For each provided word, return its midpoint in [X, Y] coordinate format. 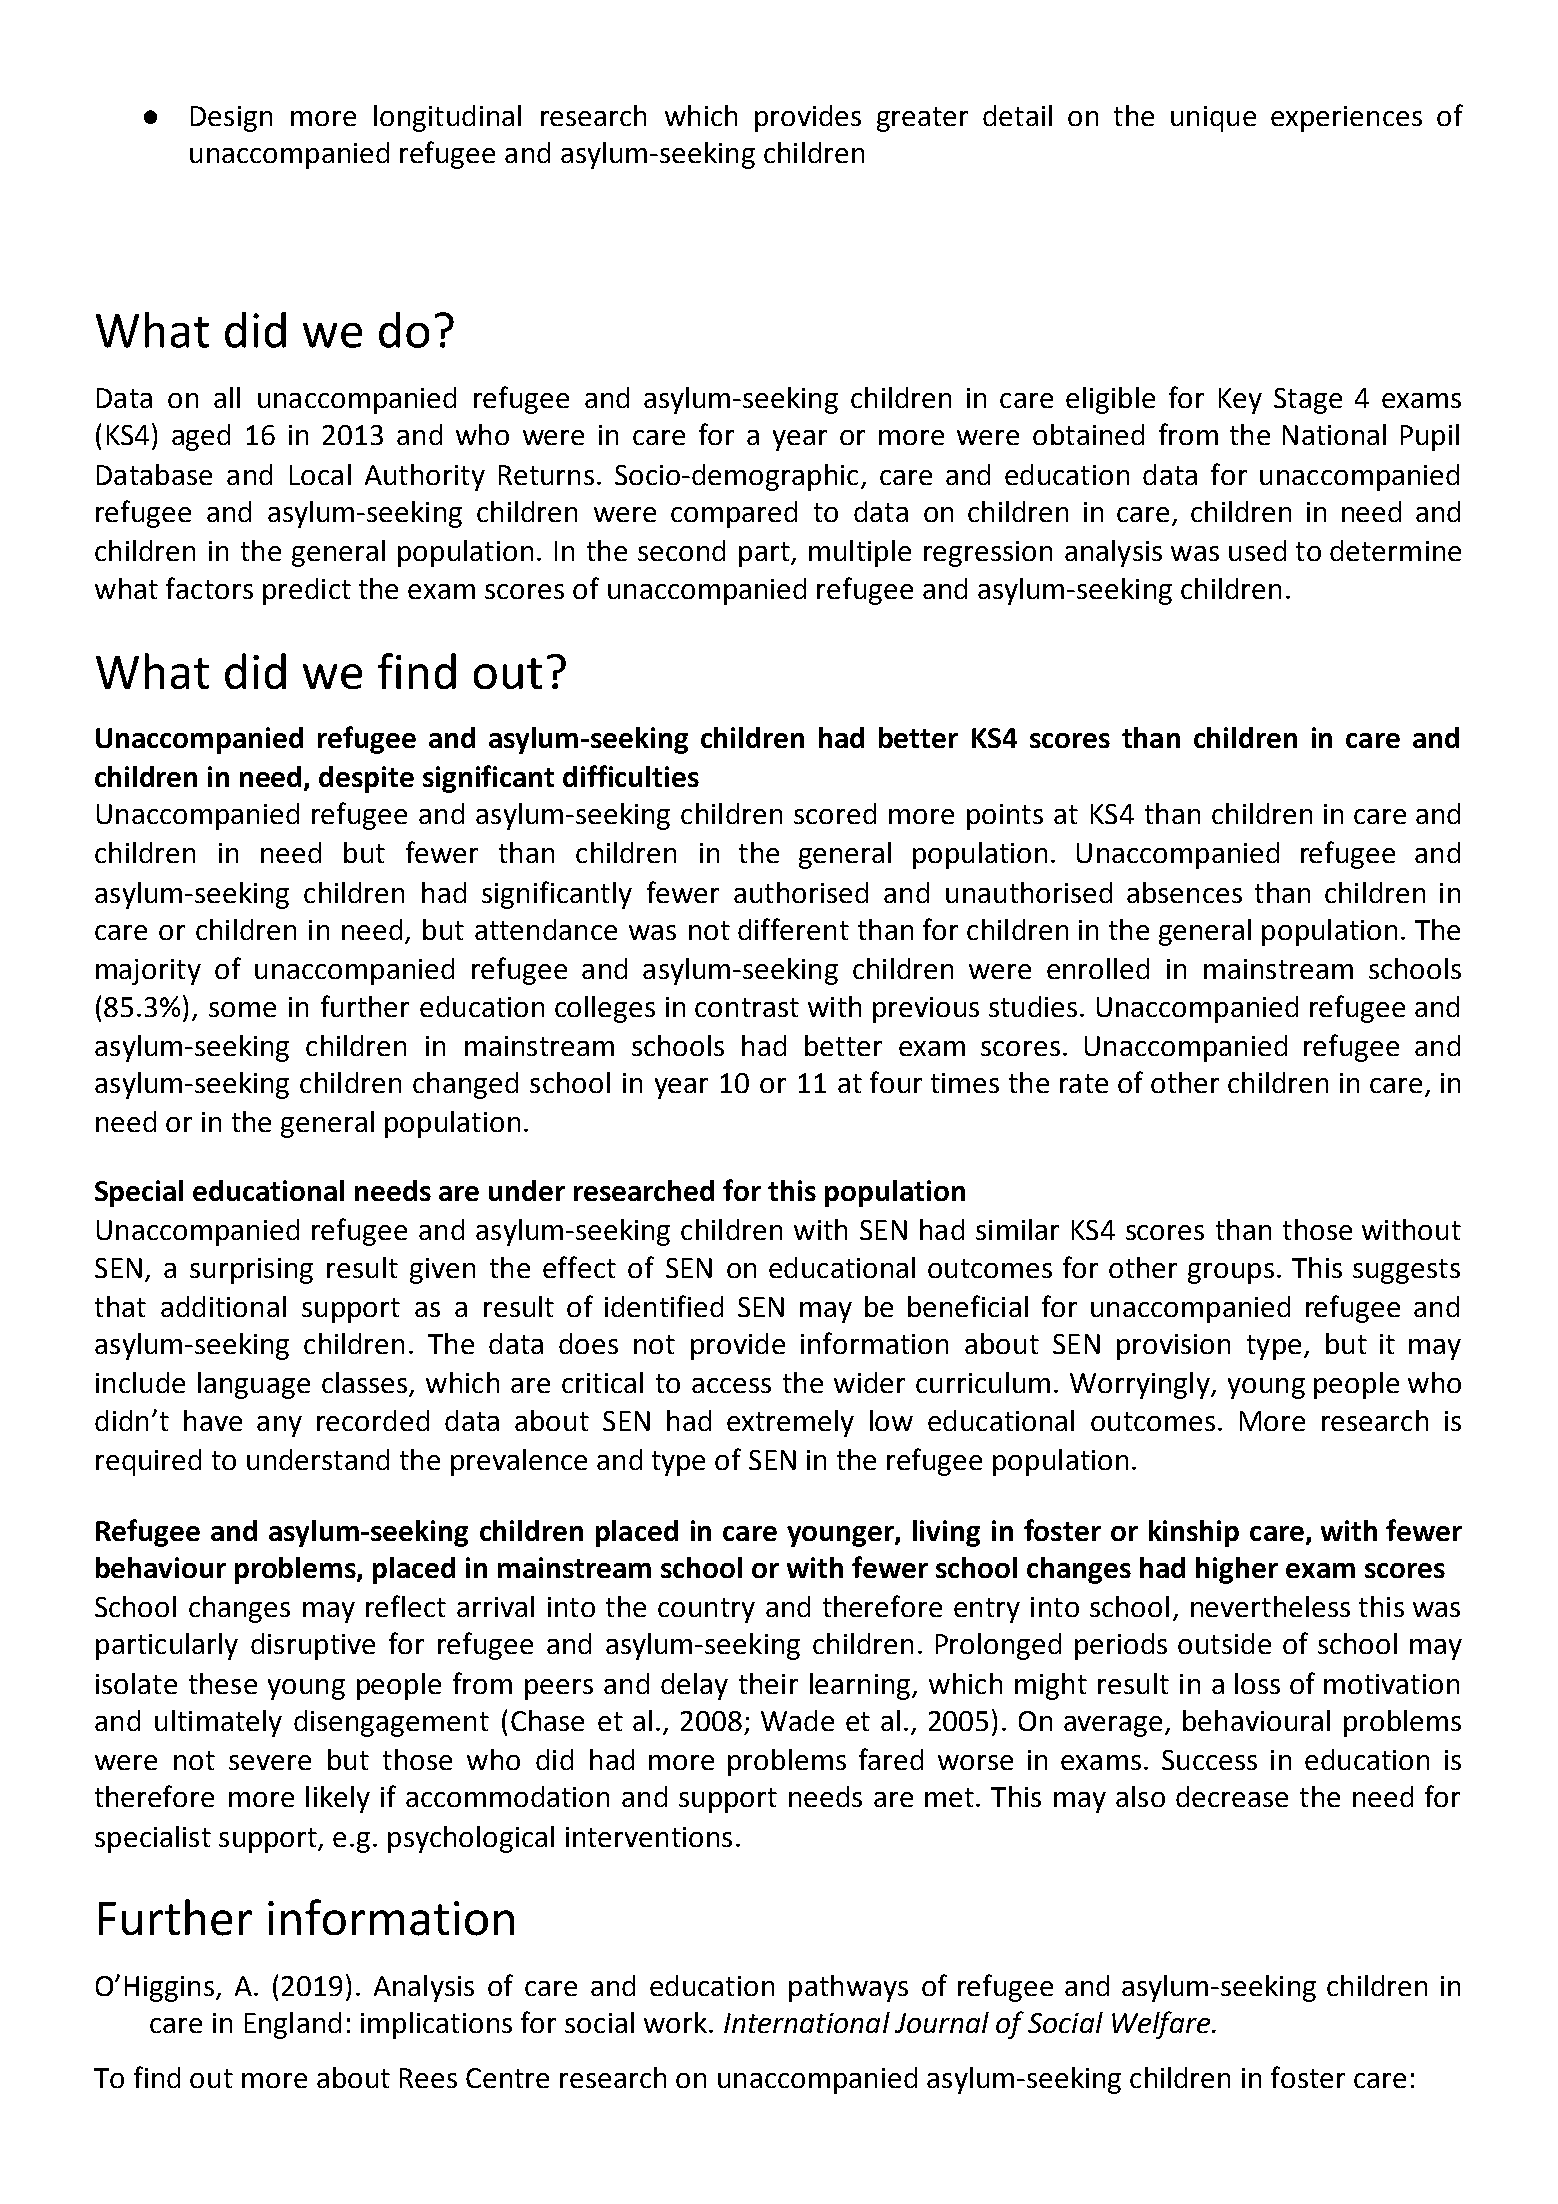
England [293, 2025]
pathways [848, 1988]
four [896, 1082]
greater [922, 119]
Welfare [1161, 2025]
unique [1213, 119]
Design [231, 119]
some [242, 1009]
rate [1084, 1083]
